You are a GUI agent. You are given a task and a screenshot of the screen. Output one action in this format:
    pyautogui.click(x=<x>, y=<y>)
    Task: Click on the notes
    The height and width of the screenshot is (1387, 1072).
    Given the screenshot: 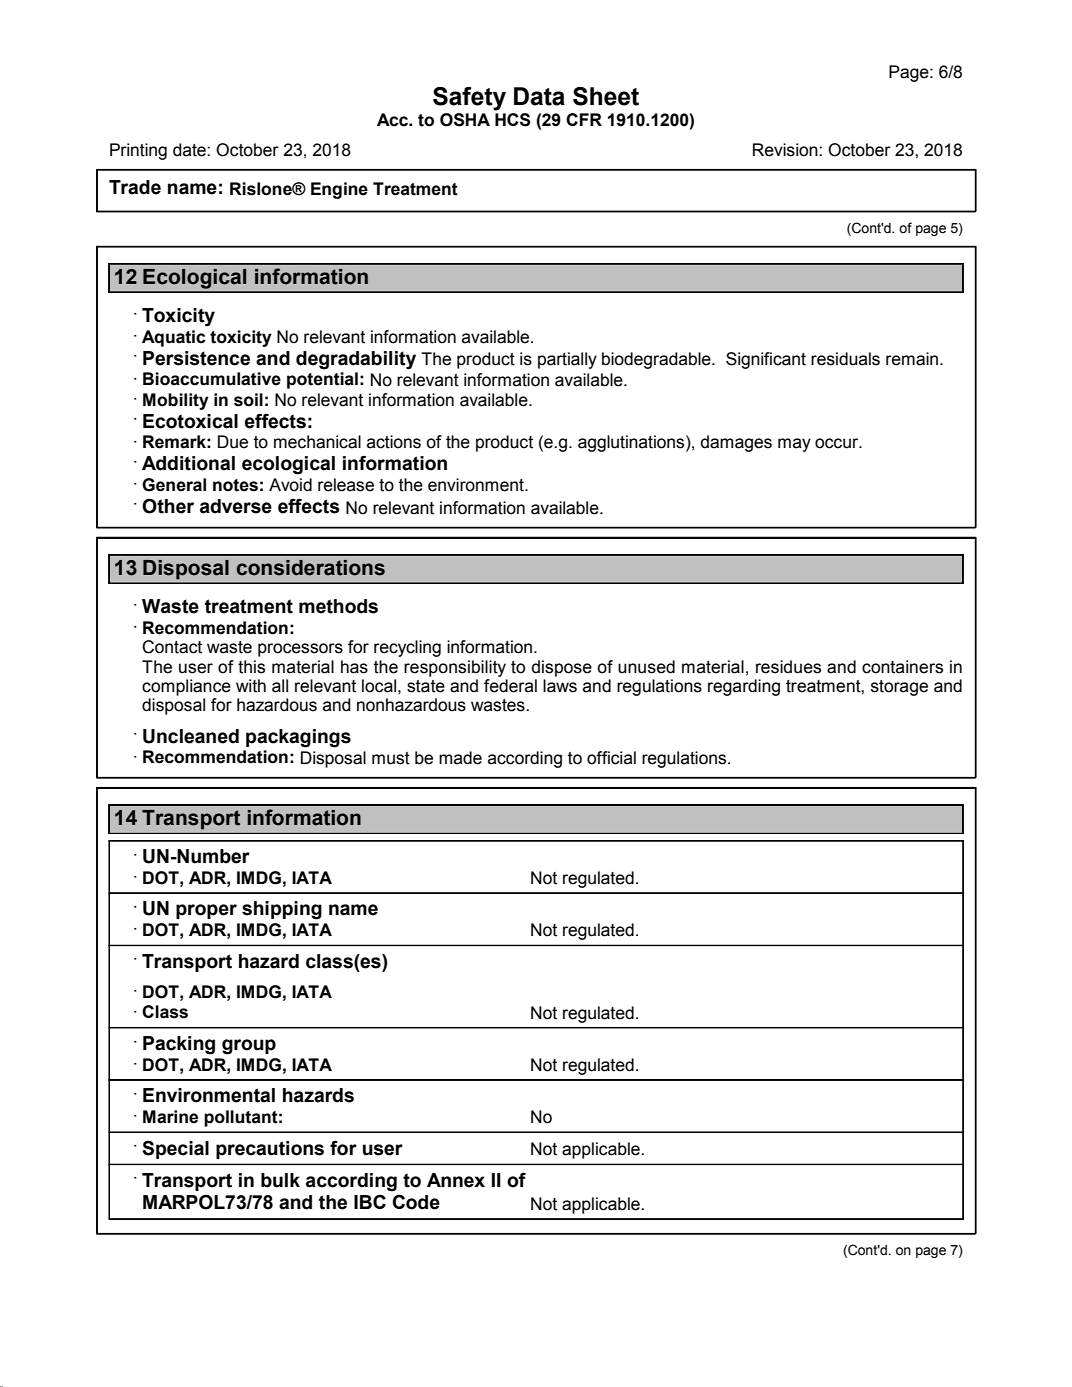 What is the action you would take?
    pyautogui.click(x=235, y=485)
